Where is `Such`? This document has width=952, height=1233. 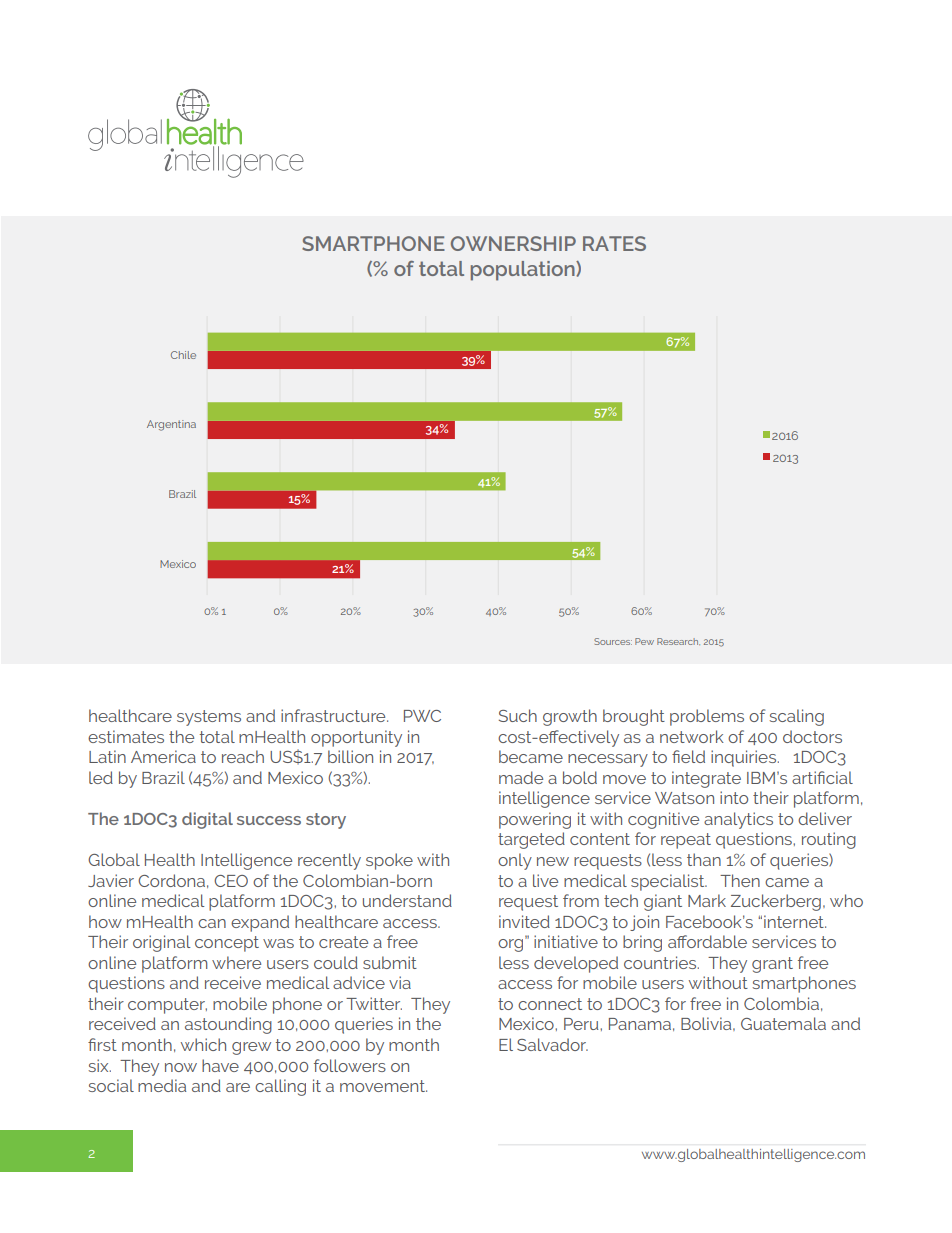
Such is located at coordinates (518, 715).
